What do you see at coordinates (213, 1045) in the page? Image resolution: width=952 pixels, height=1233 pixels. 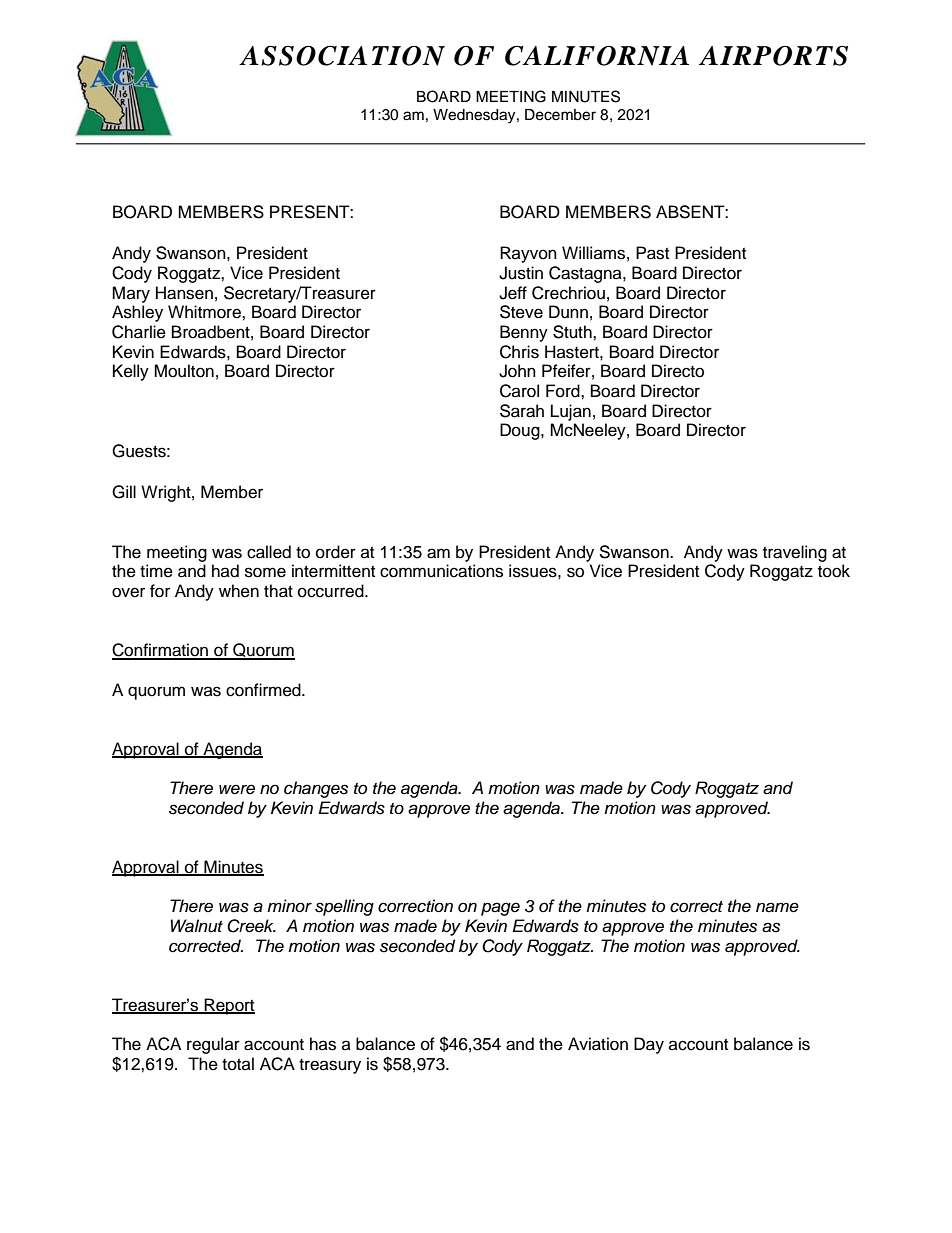 I see `regular` at bounding box center [213, 1045].
